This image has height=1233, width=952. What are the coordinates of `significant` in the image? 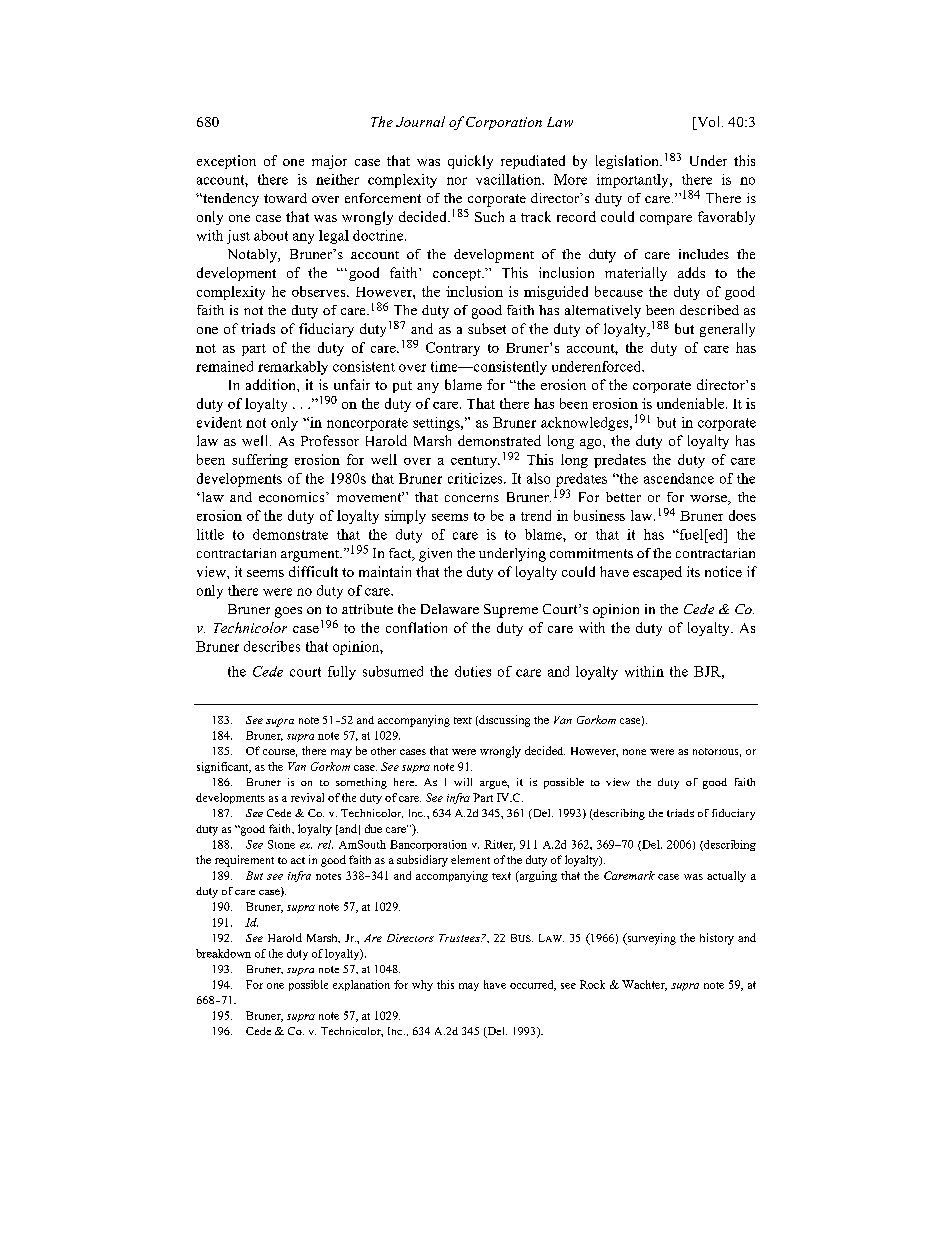 It's located at (224, 767).
